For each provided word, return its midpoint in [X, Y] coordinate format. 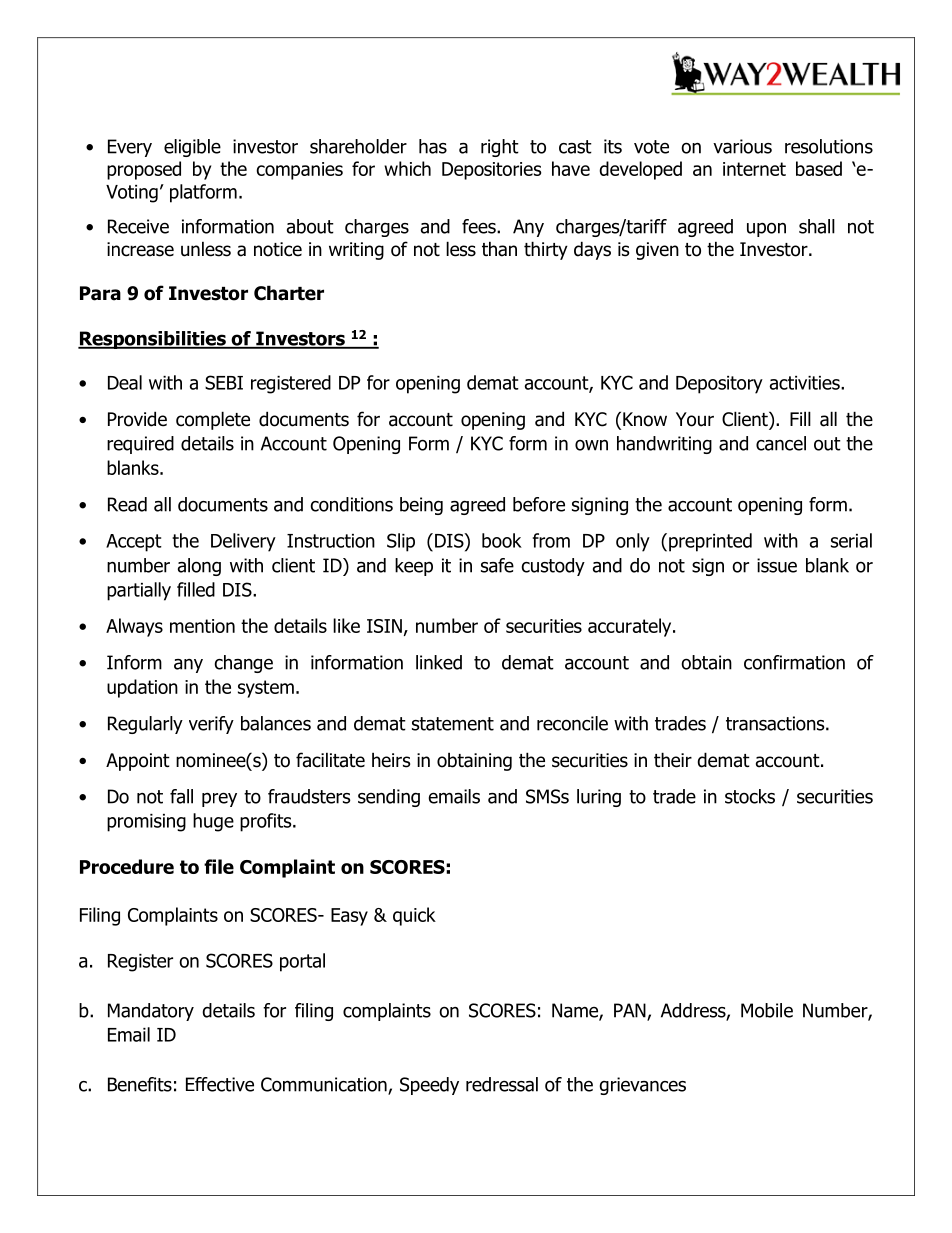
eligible [192, 148]
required [140, 445]
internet [754, 169]
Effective [220, 1084]
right [500, 148]
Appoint [138, 762]
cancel [781, 443]
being [421, 506]
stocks [750, 796]
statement [453, 724]
